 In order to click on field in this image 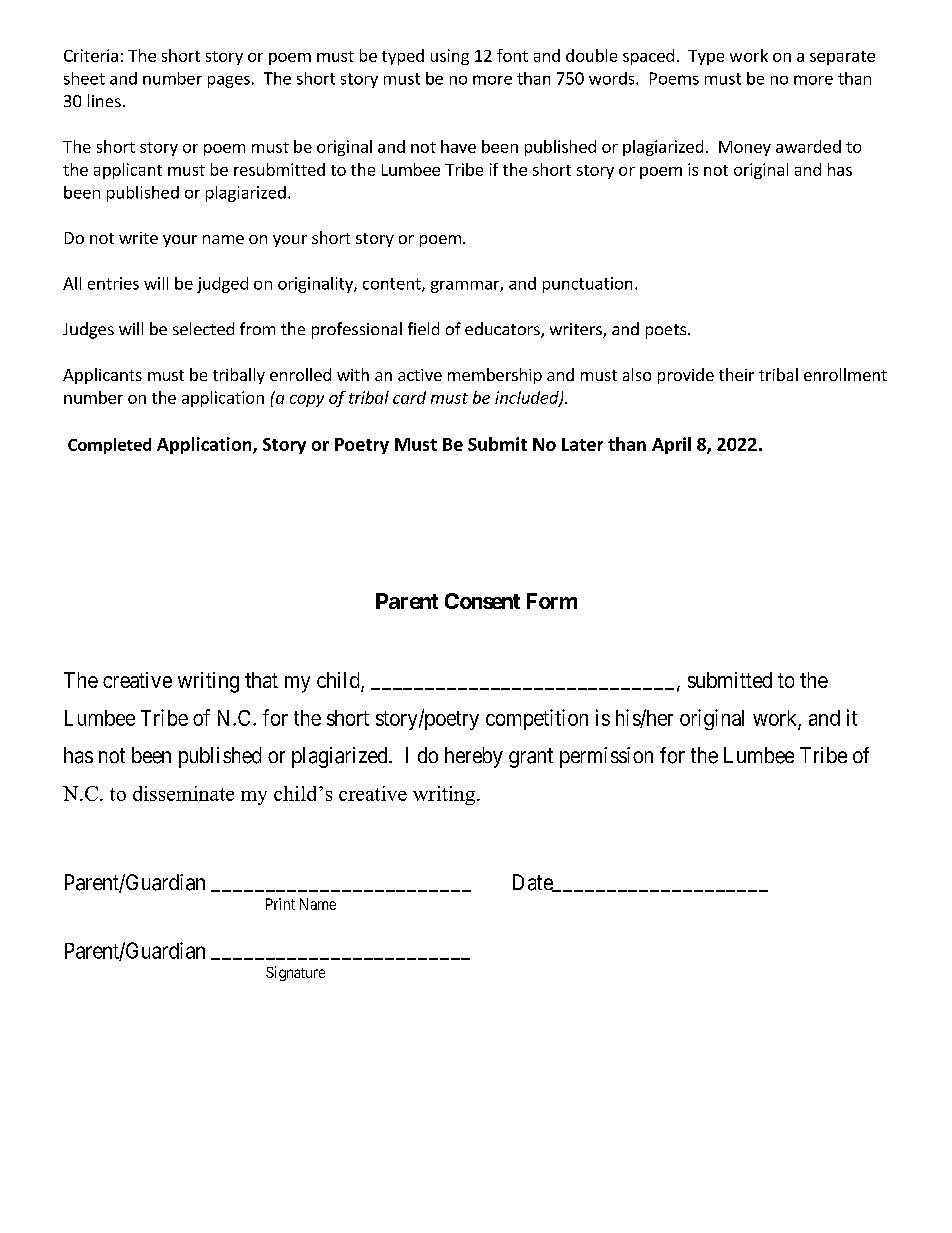, I will do `click(423, 328)`.
